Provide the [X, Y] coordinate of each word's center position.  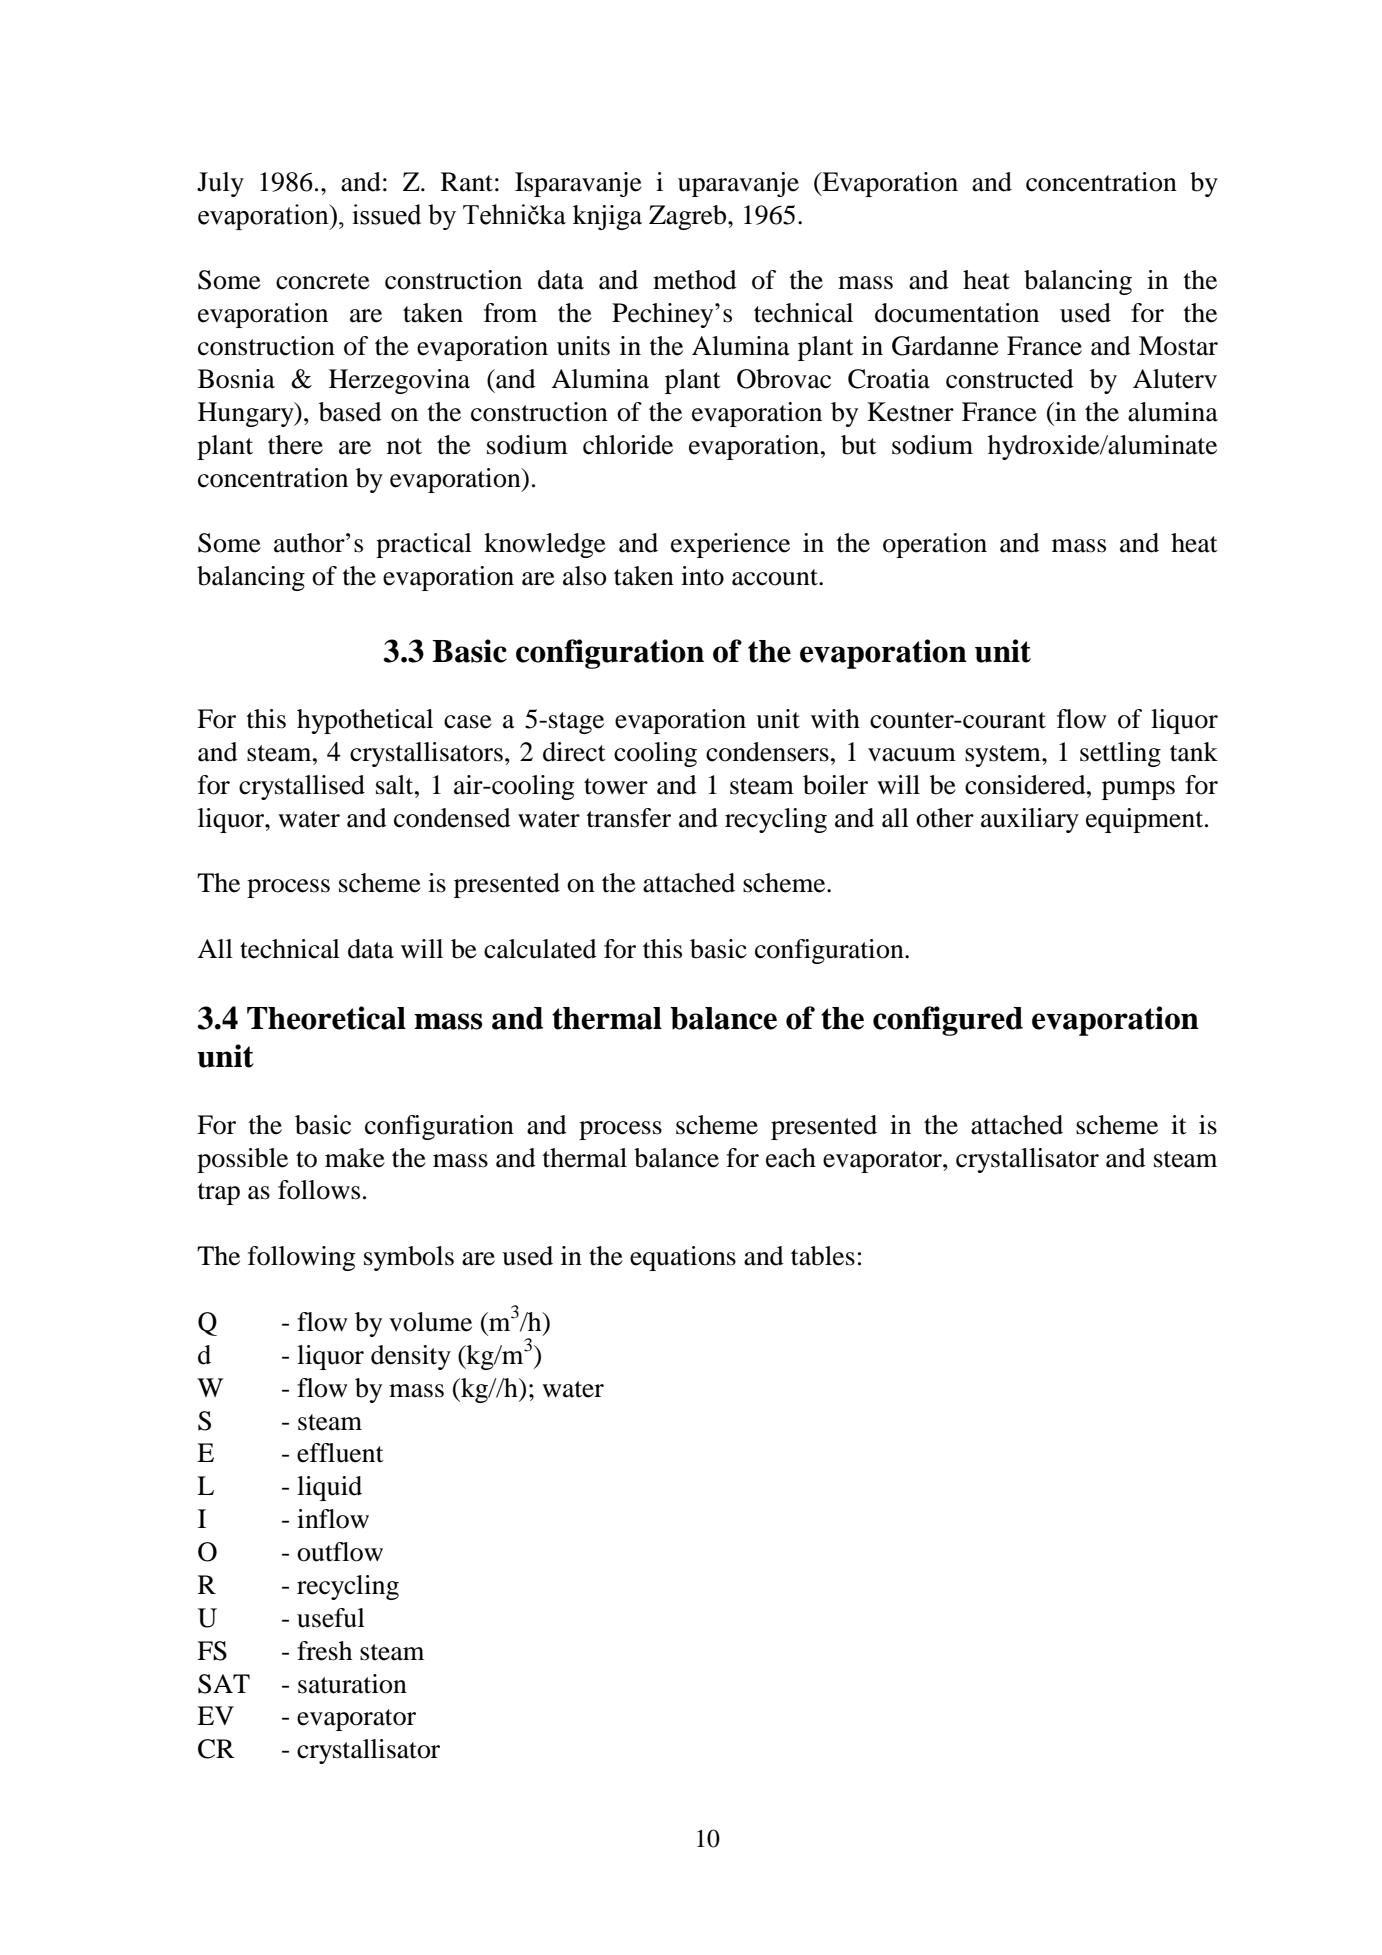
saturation [352, 1684]
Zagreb [689, 217]
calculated [540, 949]
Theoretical [326, 1018]
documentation [957, 313]
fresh [324, 1651]
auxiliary [1030, 820]
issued [386, 214]
